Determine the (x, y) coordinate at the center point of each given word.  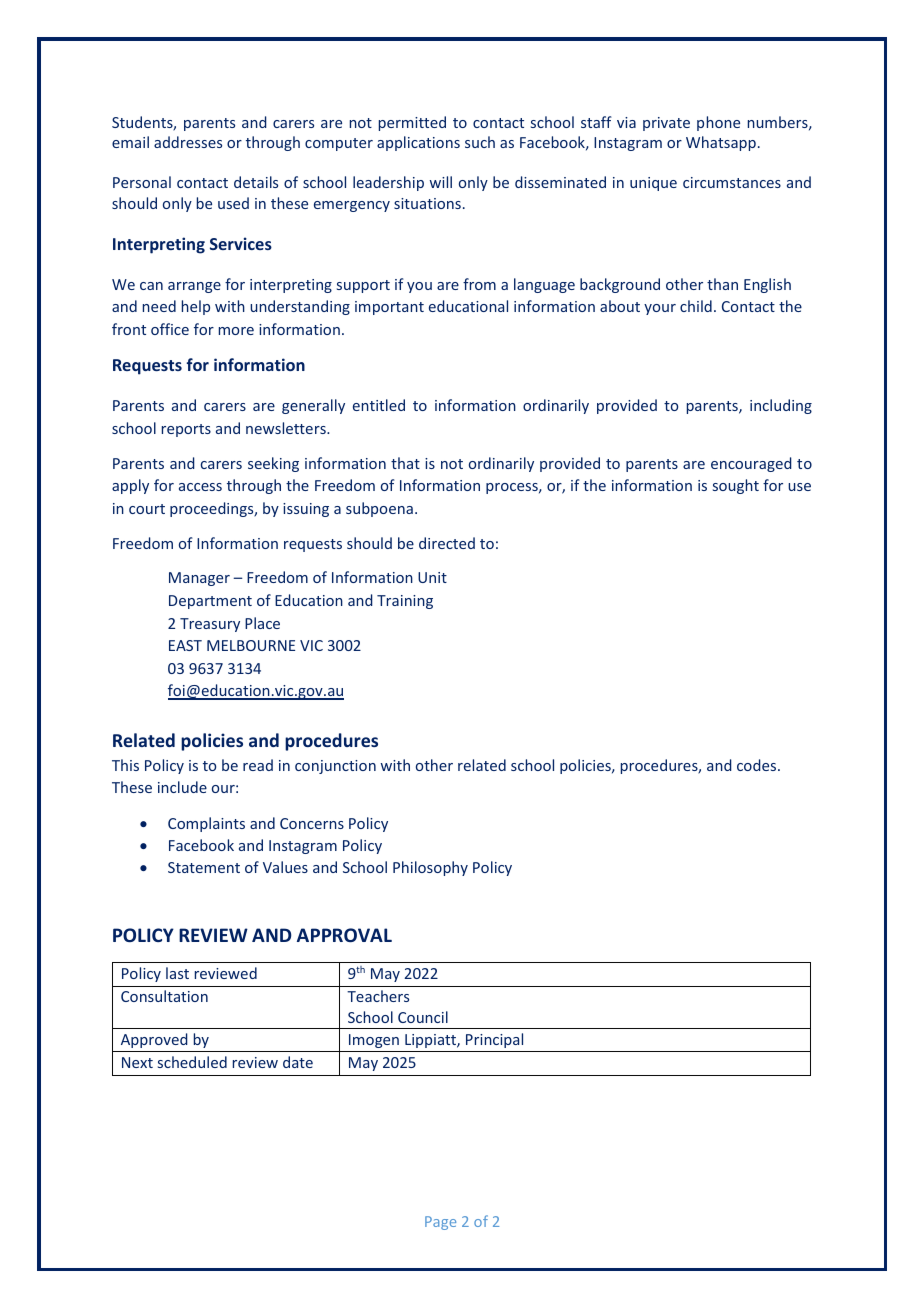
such (480, 142)
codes (758, 765)
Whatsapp (721, 143)
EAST (185, 645)
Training (405, 602)
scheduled (192, 1062)
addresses (188, 142)
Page (440, 1223)
